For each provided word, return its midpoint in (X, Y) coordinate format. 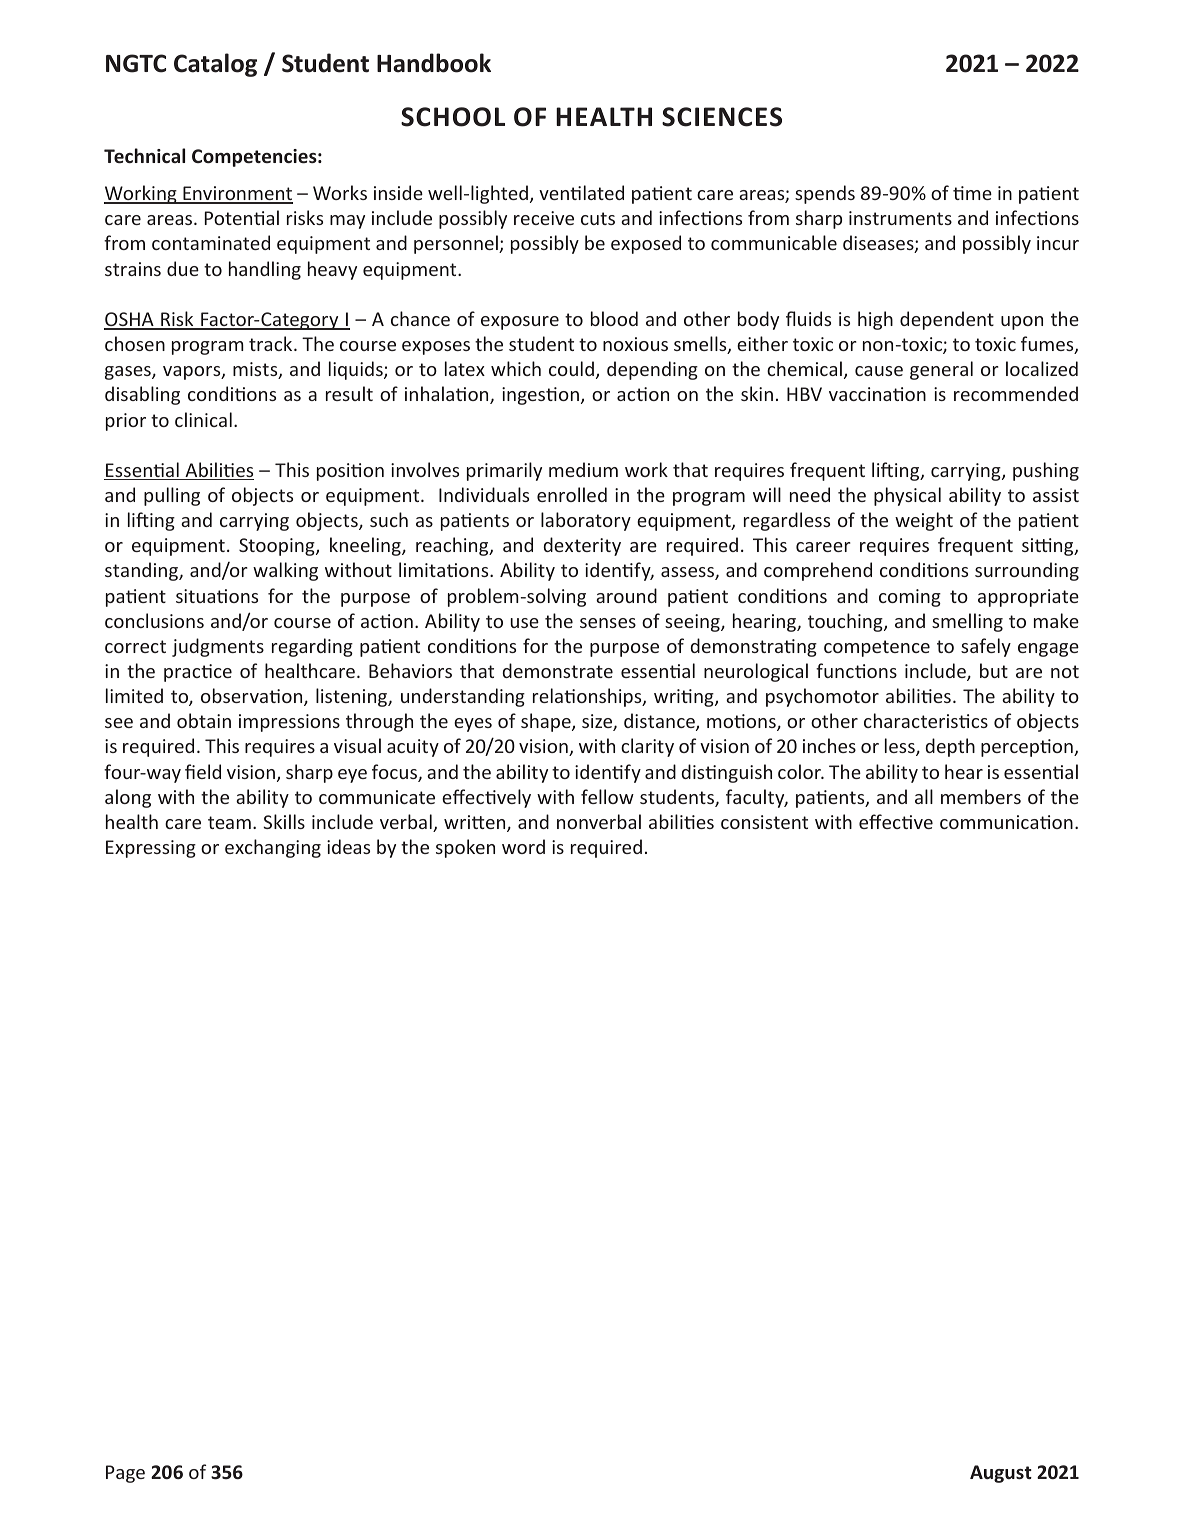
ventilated (581, 192)
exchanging (273, 848)
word (523, 846)
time (972, 193)
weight (924, 521)
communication (1006, 822)
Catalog (215, 65)
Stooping (278, 547)
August (1001, 1474)
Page (125, 1474)
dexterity (582, 546)
